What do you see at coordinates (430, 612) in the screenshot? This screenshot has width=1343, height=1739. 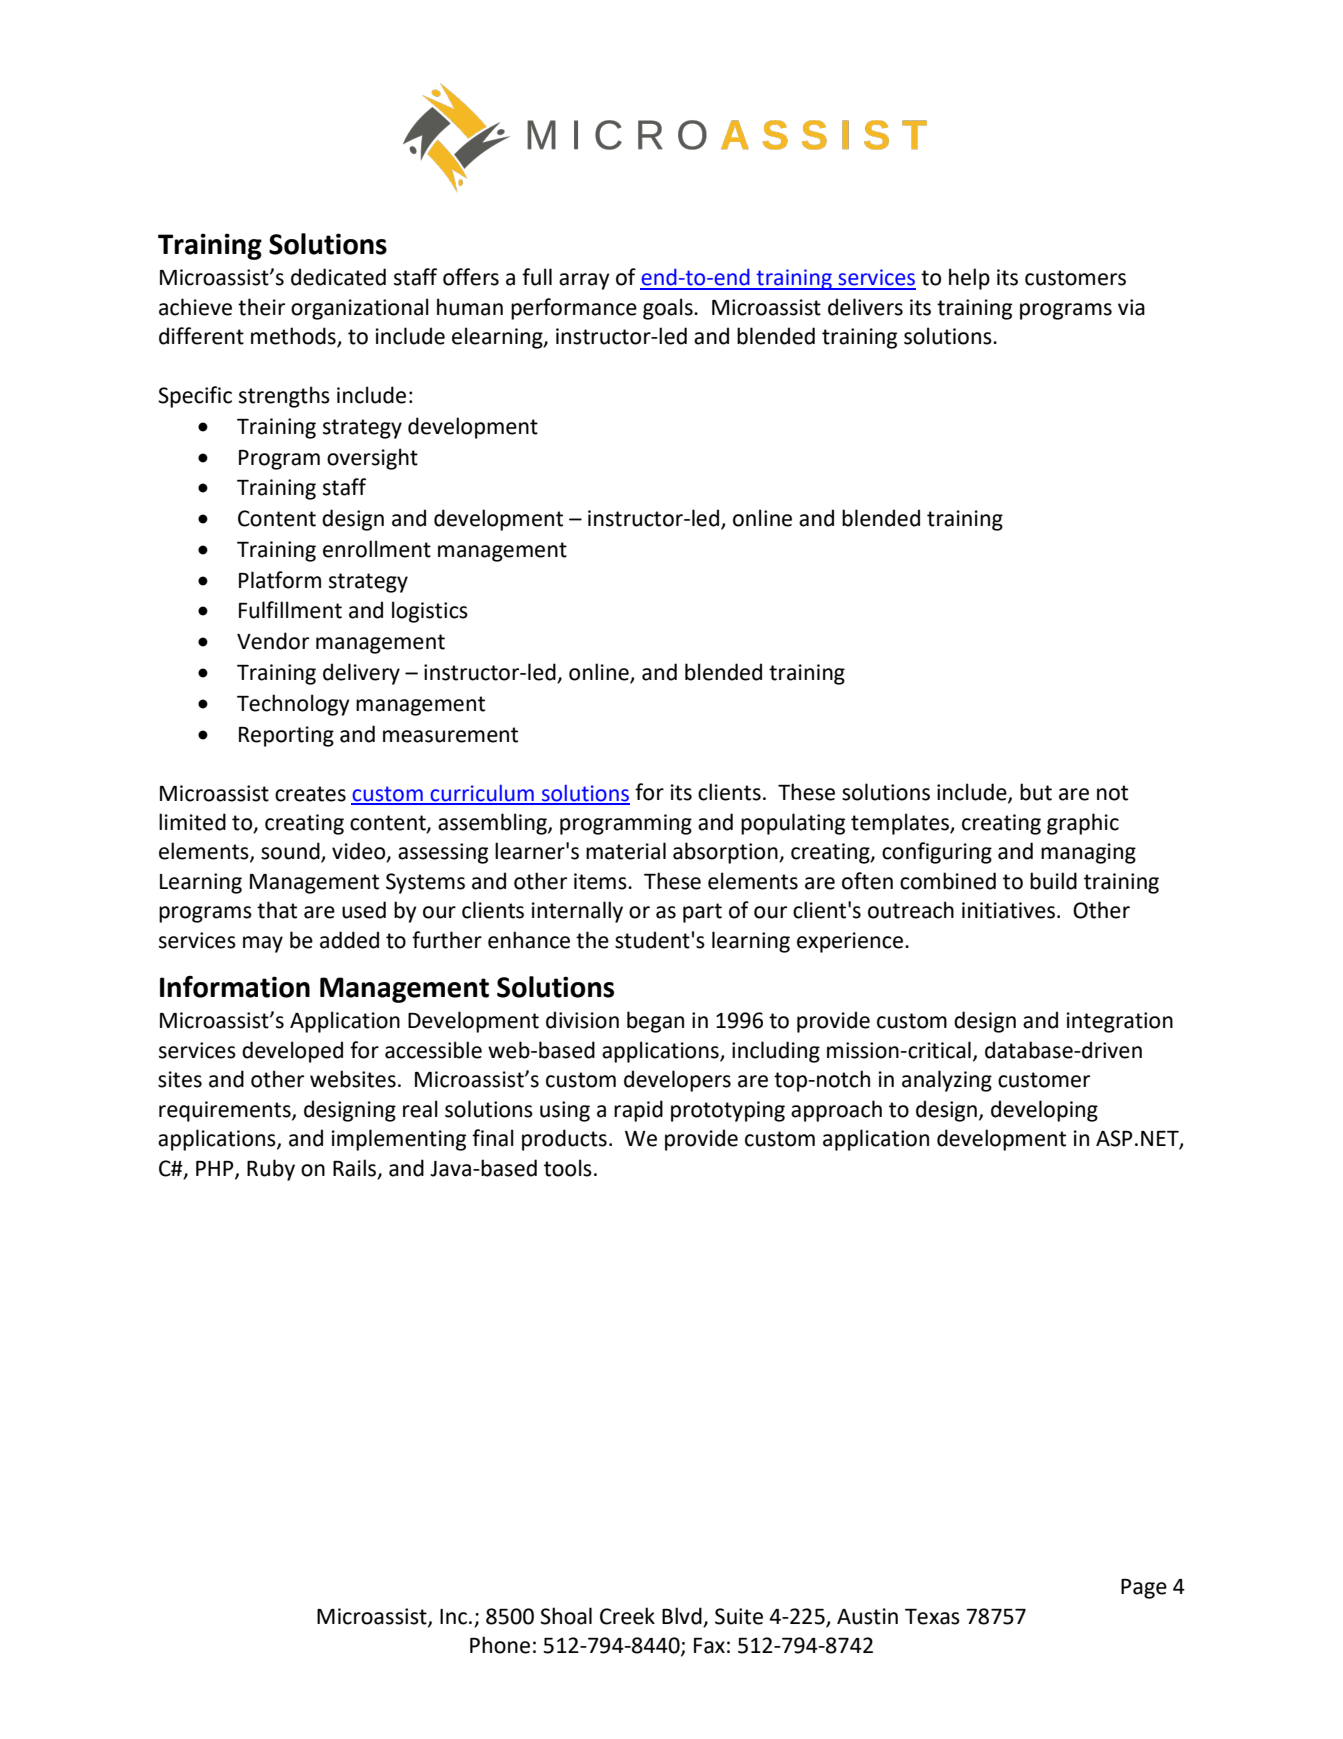 I see `logistics` at bounding box center [430, 612].
